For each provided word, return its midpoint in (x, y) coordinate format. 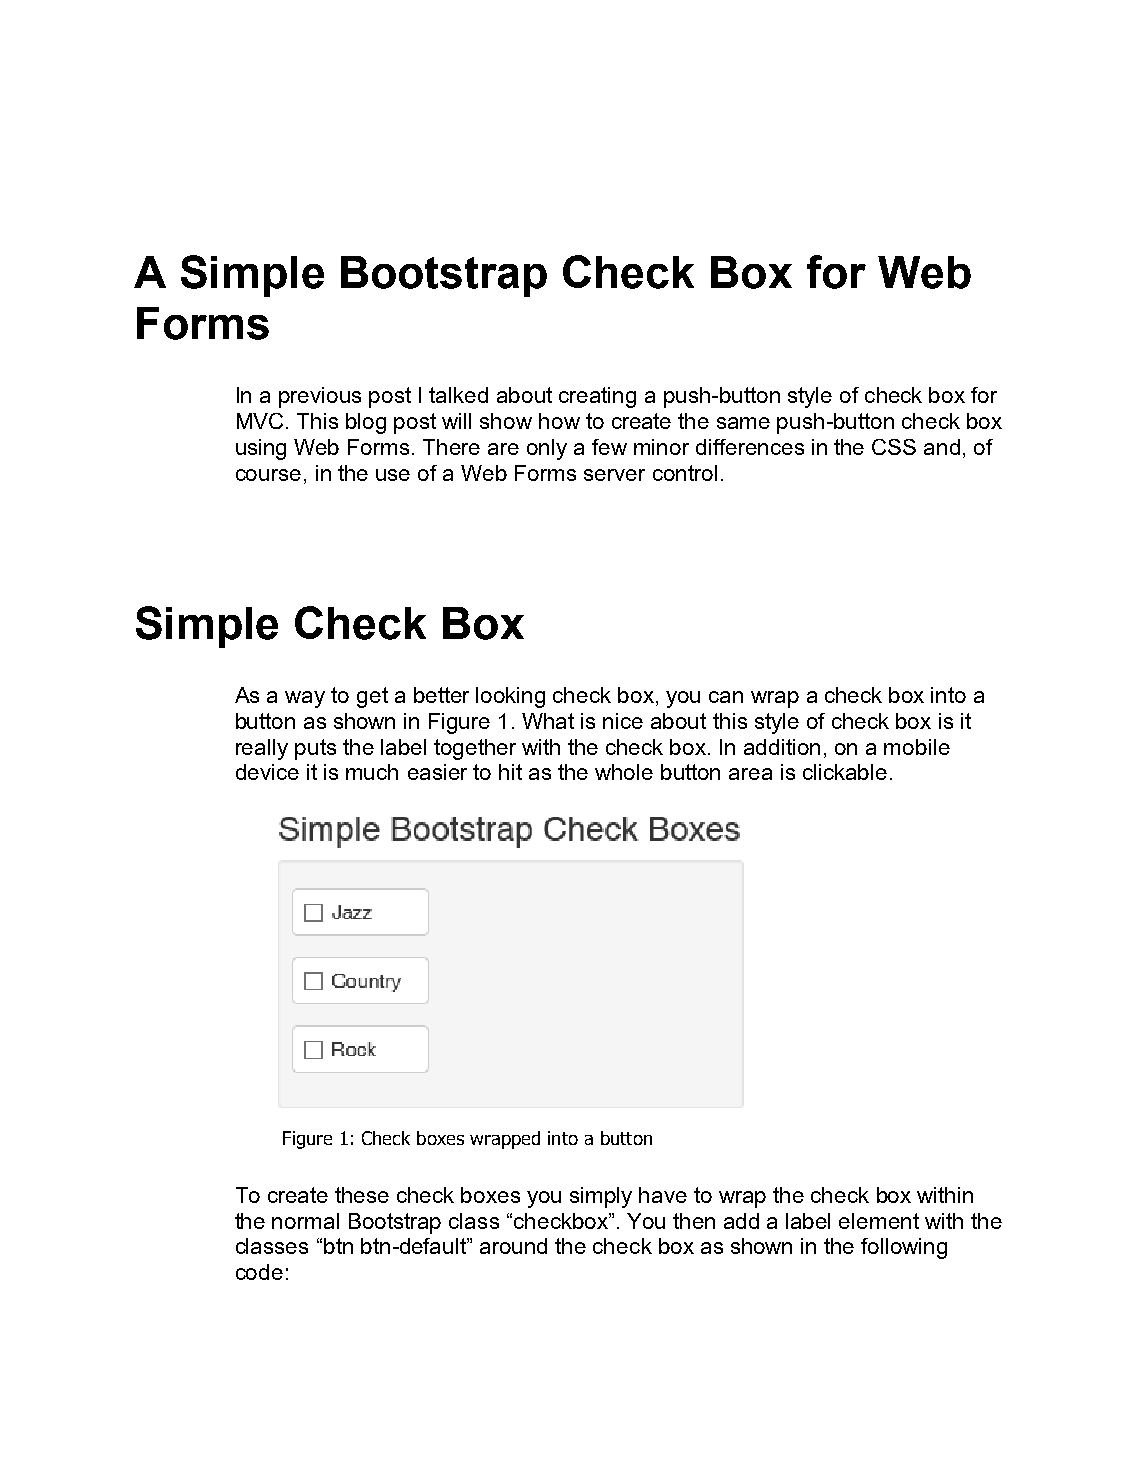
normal (305, 1221)
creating (597, 397)
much (372, 772)
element (879, 1221)
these (362, 1195)
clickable (845, 772)
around (513, 1246)
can (726, 697)
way (305, 699)
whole (624, 772)
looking (510, 697)
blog (366, 423)
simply (601, 1197)
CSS (894, 447)
